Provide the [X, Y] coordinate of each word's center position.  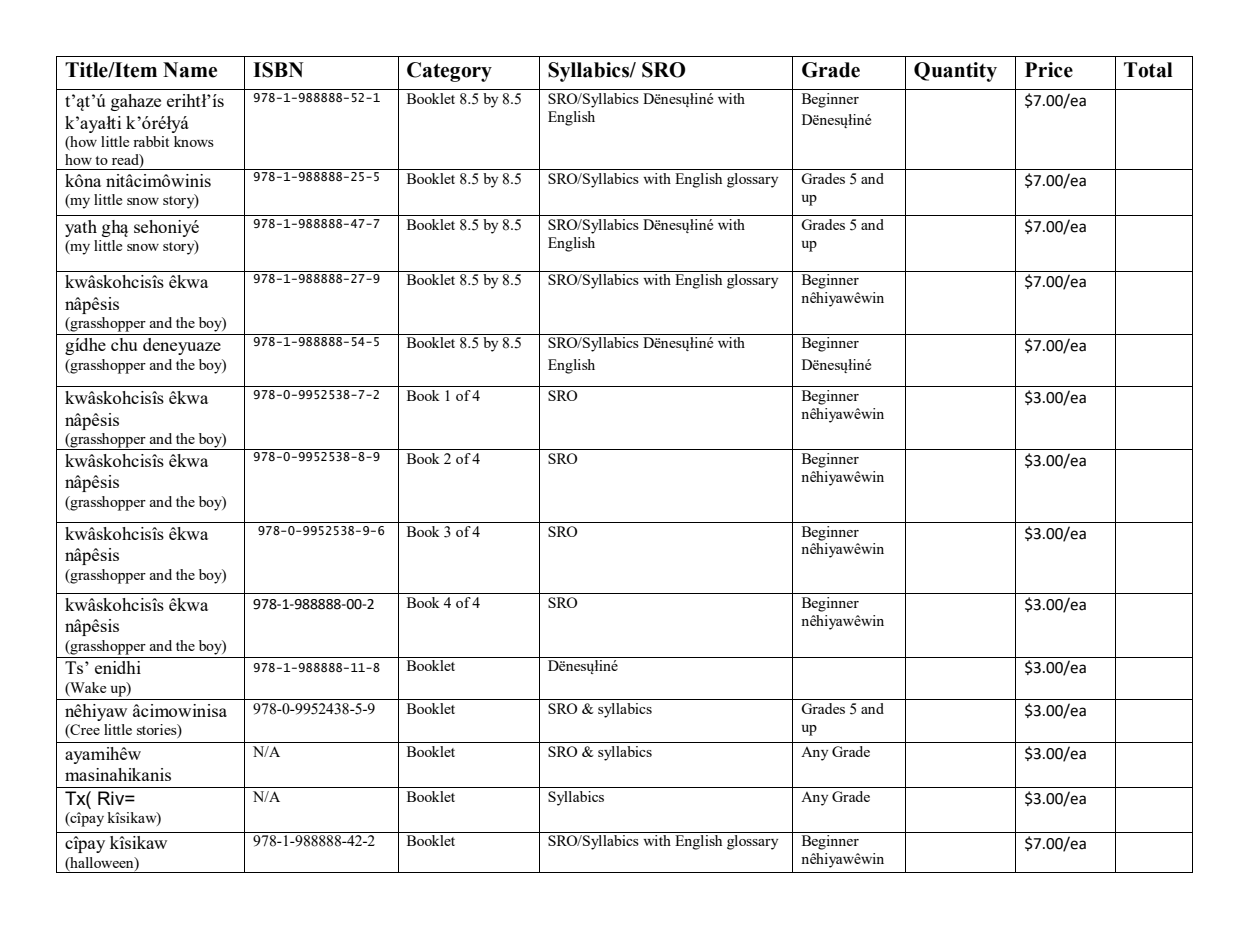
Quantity [955, 72]
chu [124, 344]
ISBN [278, 70]
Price [1049, 70]
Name [190, 70]
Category [449, 72]
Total [1148, 70]
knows [194, 141]
